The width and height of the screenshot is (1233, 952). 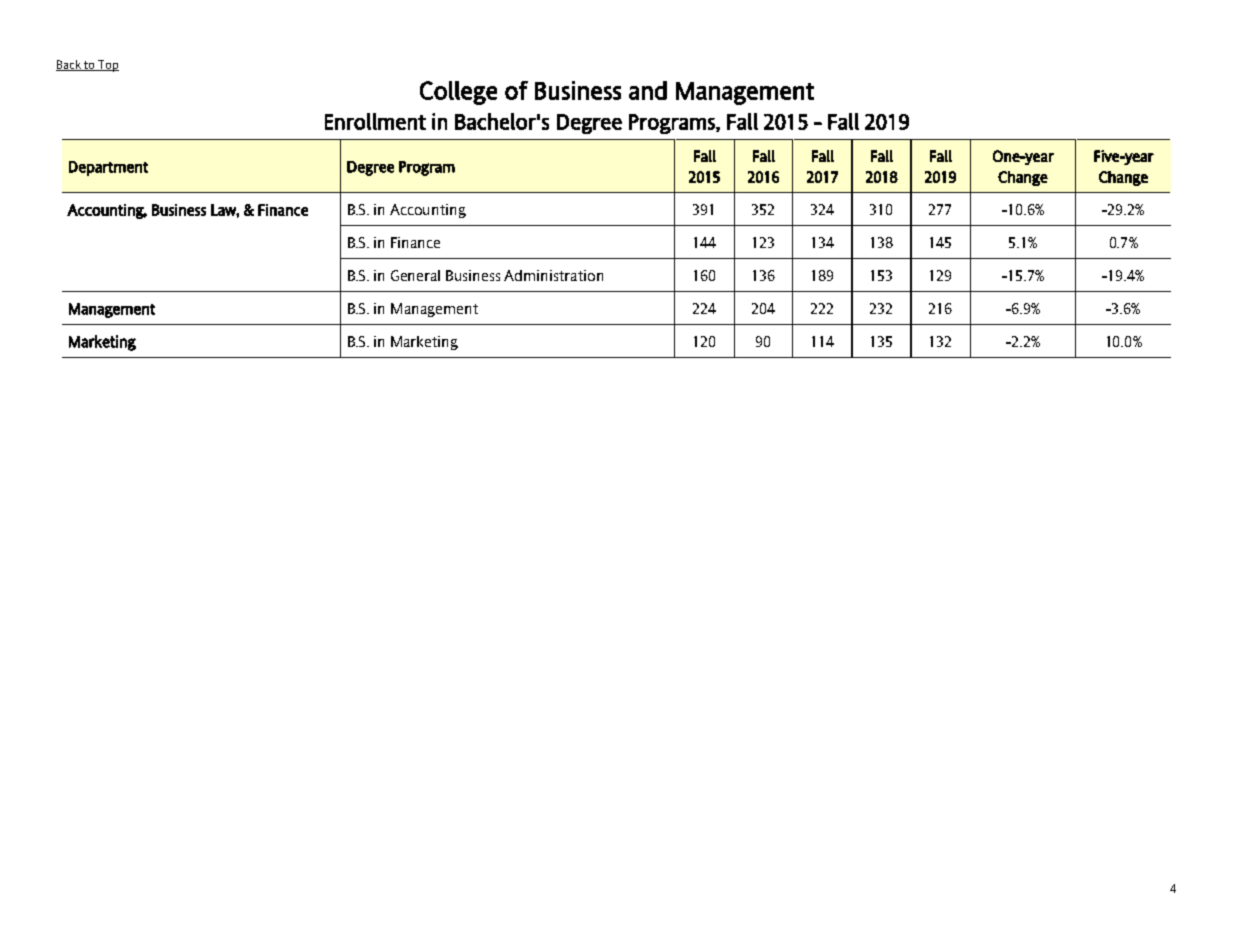 I want to click on Administration, so click(x=553, y=275).
